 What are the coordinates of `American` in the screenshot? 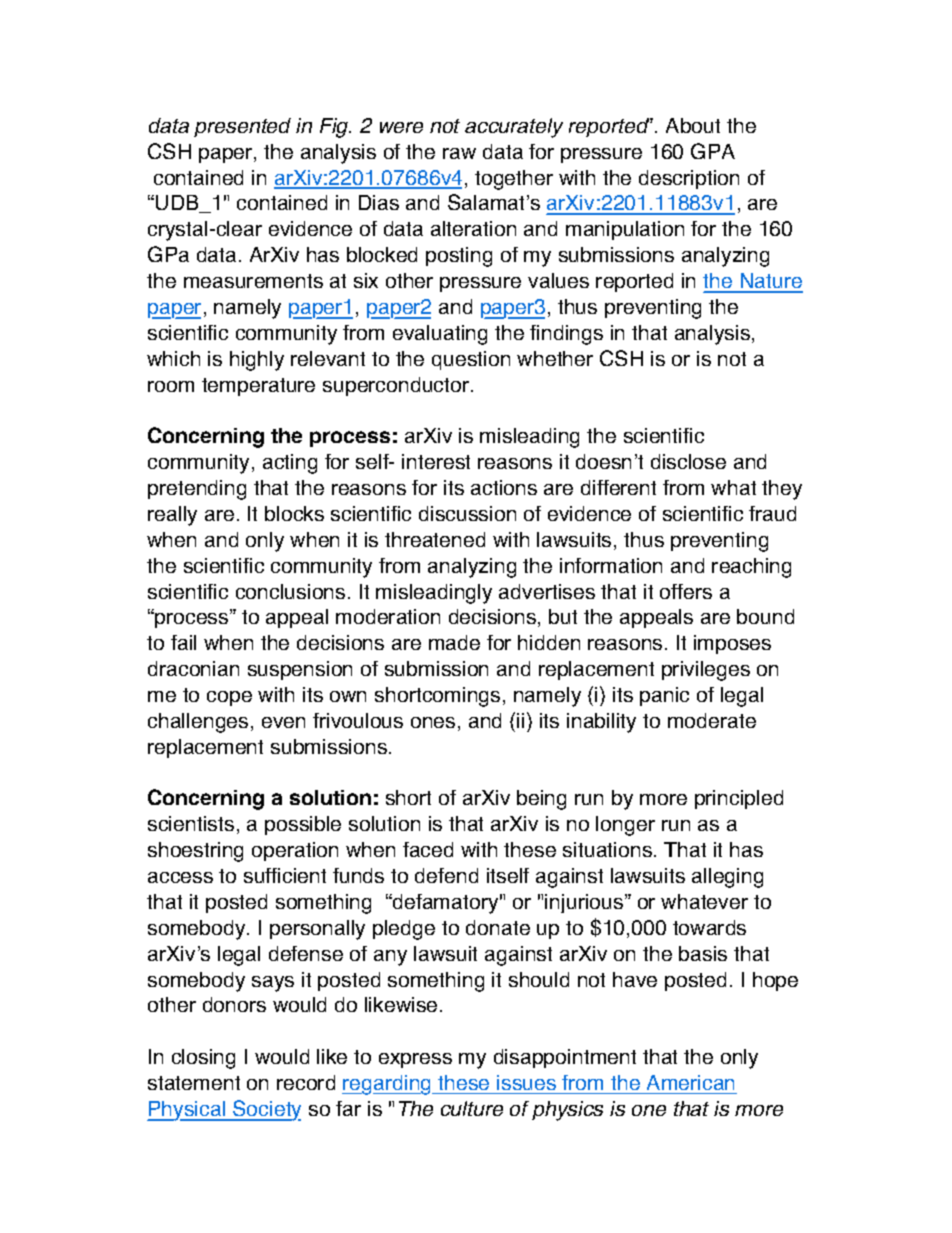 It's located at (690, 1082).
